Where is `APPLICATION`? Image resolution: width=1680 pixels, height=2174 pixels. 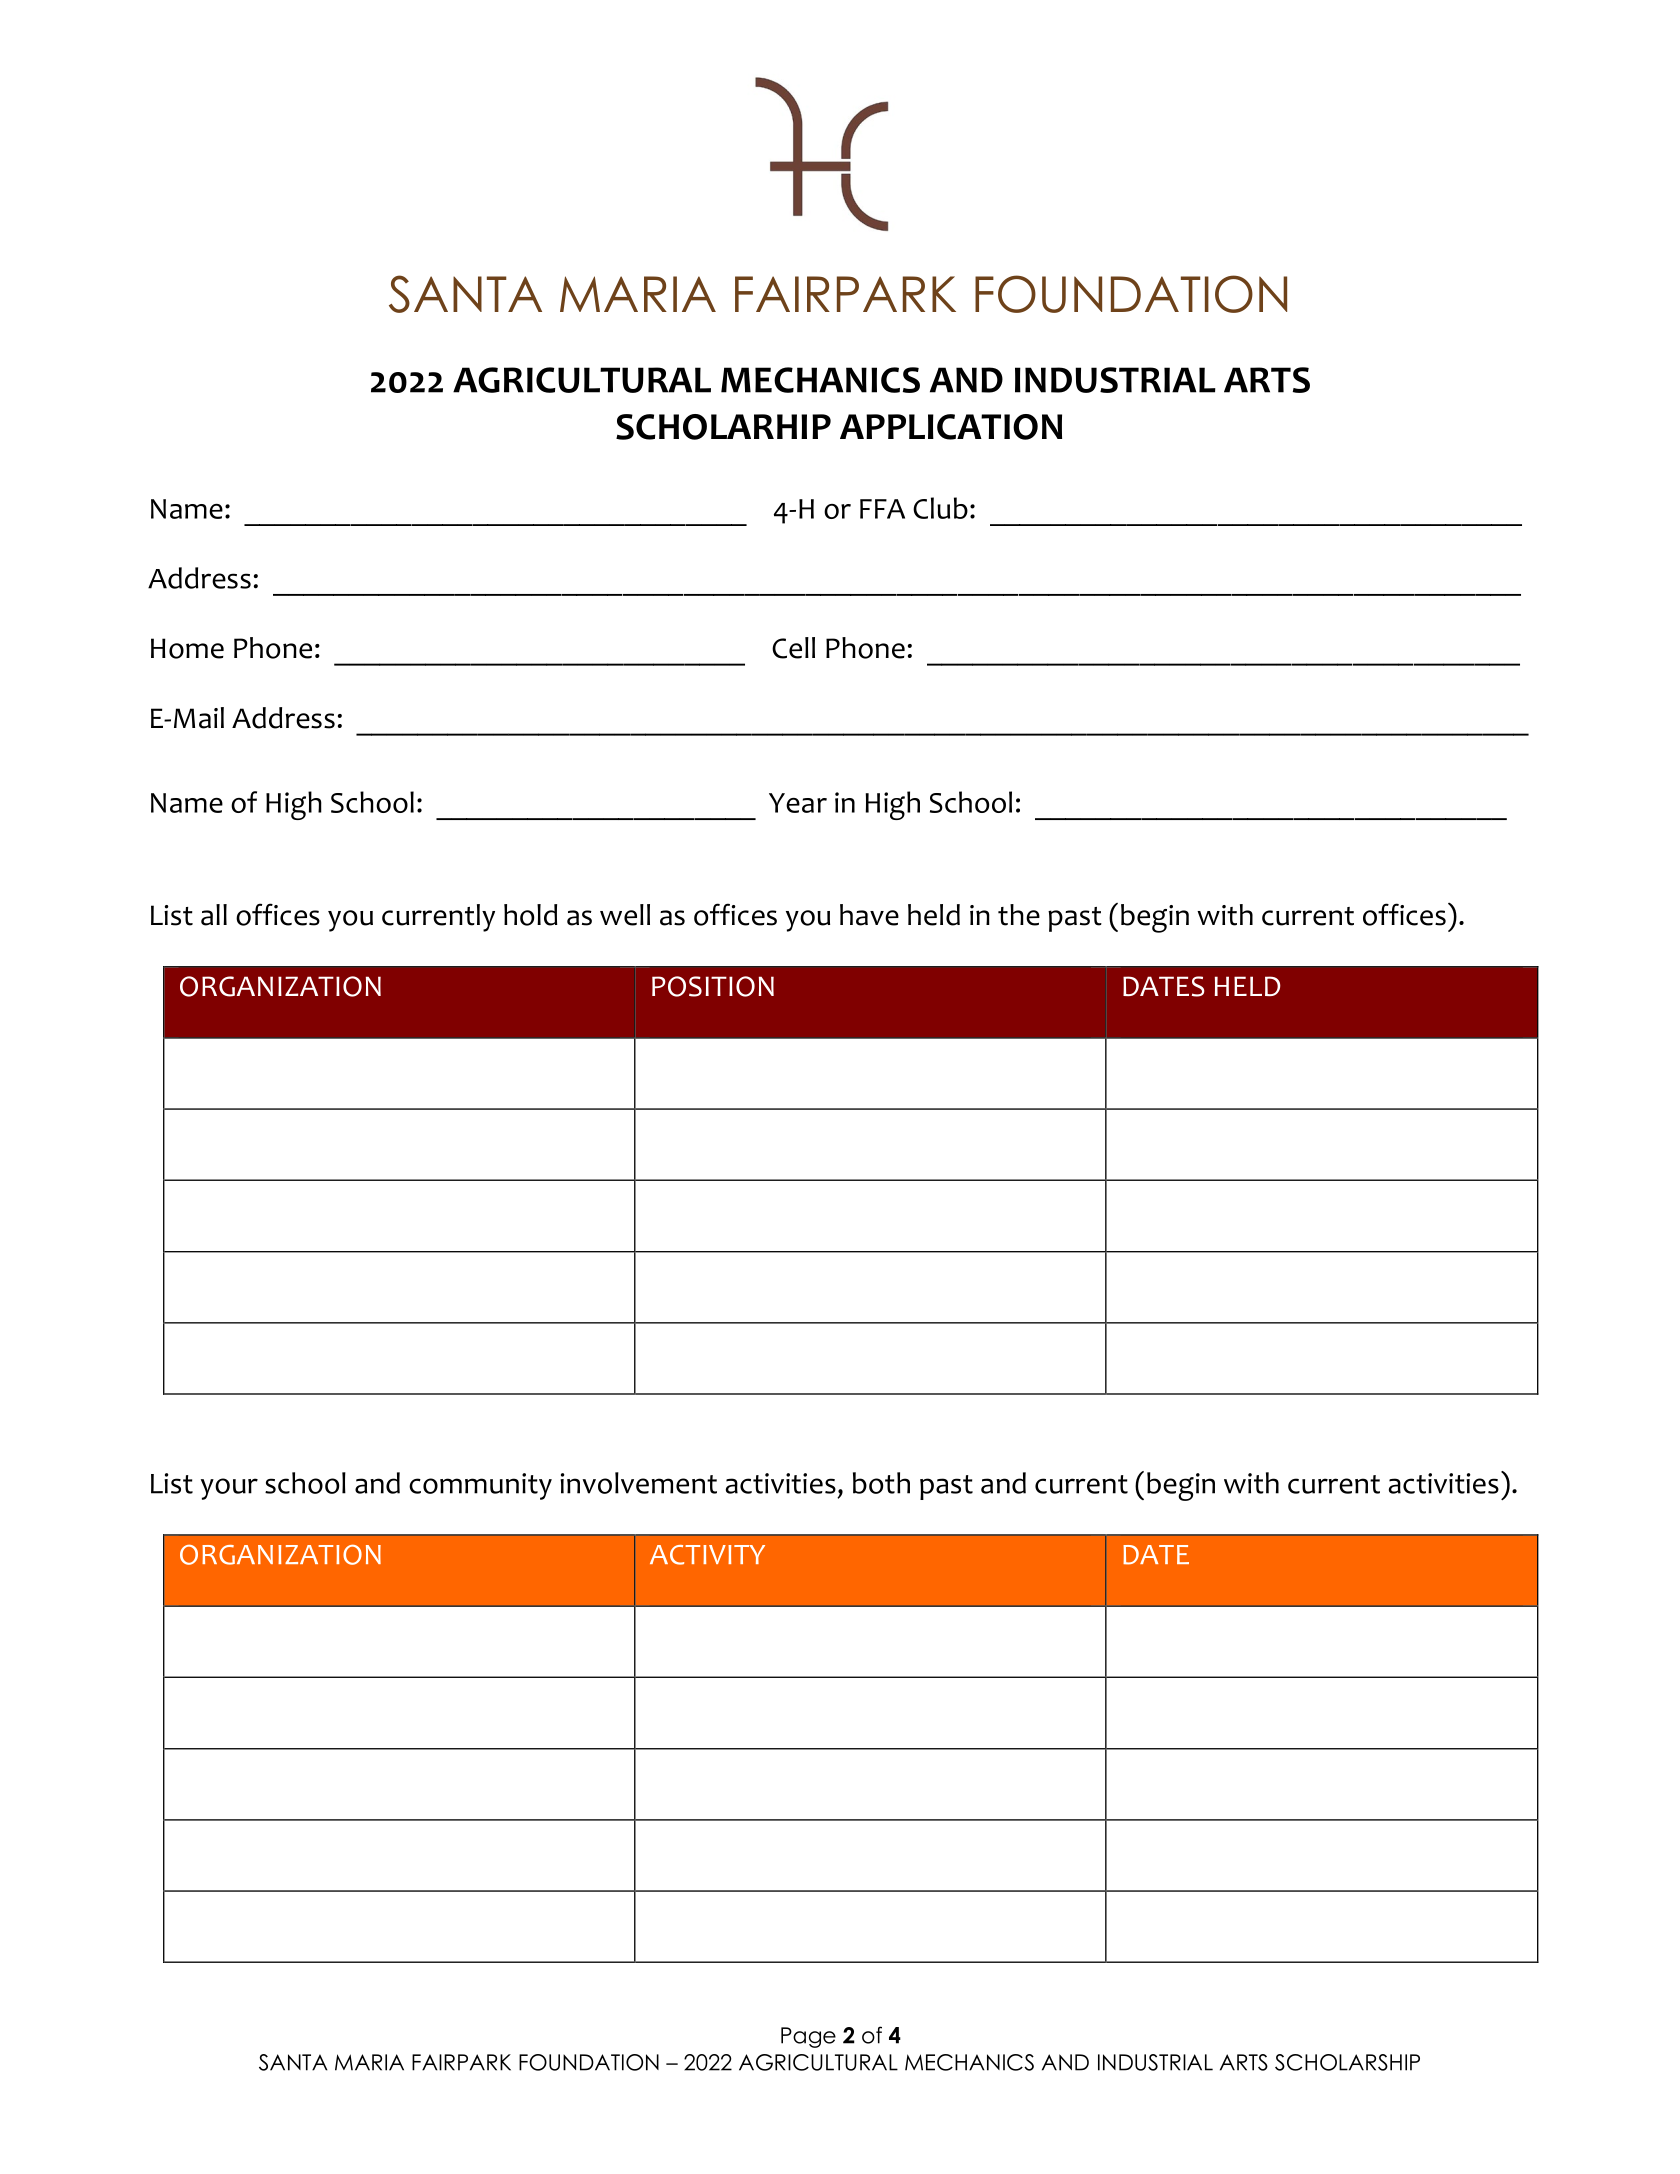
APPLICATION is located at coordinates (951, 427).
